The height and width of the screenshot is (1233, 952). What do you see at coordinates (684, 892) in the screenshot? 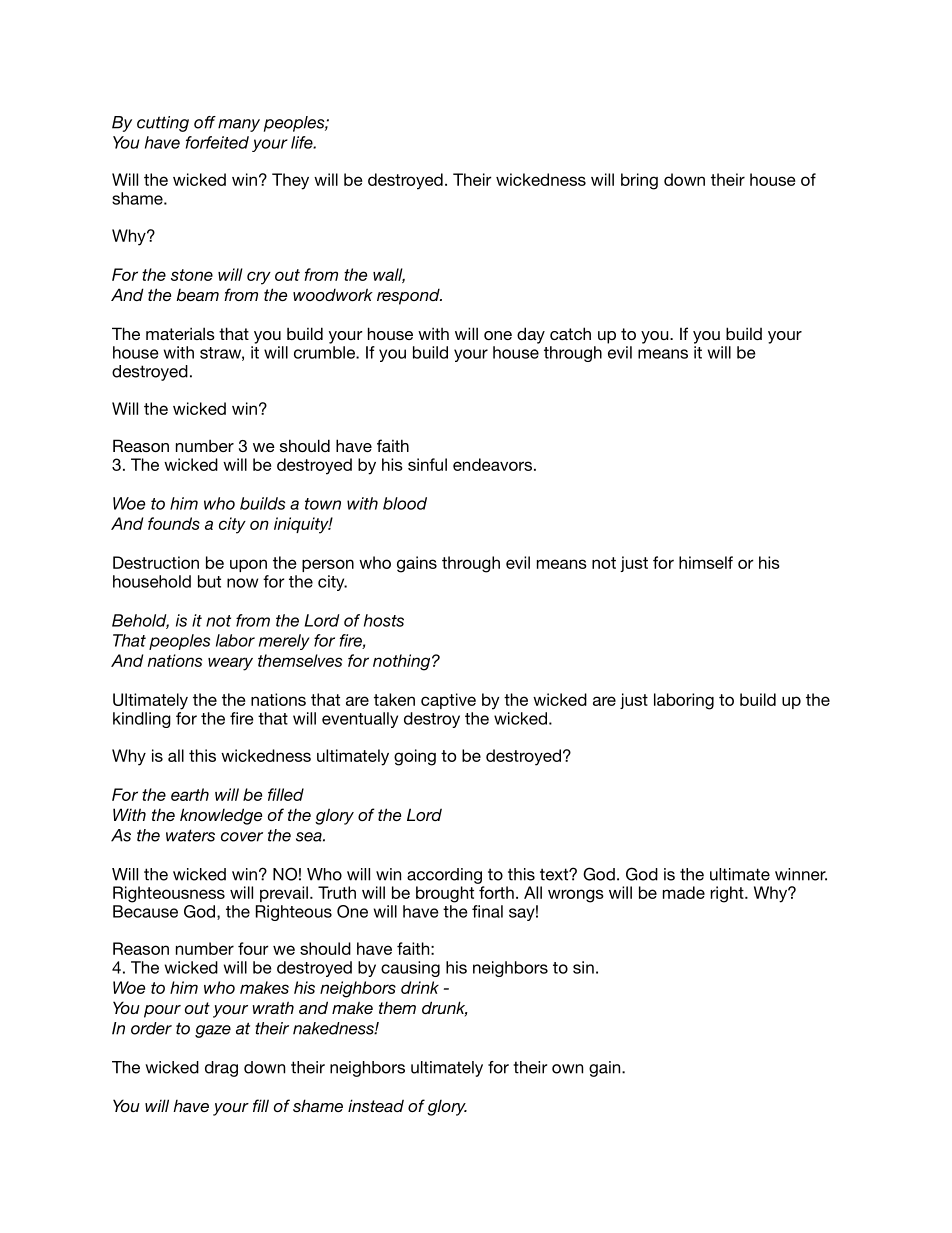
I see `made` at bounding box center [684, 892].
